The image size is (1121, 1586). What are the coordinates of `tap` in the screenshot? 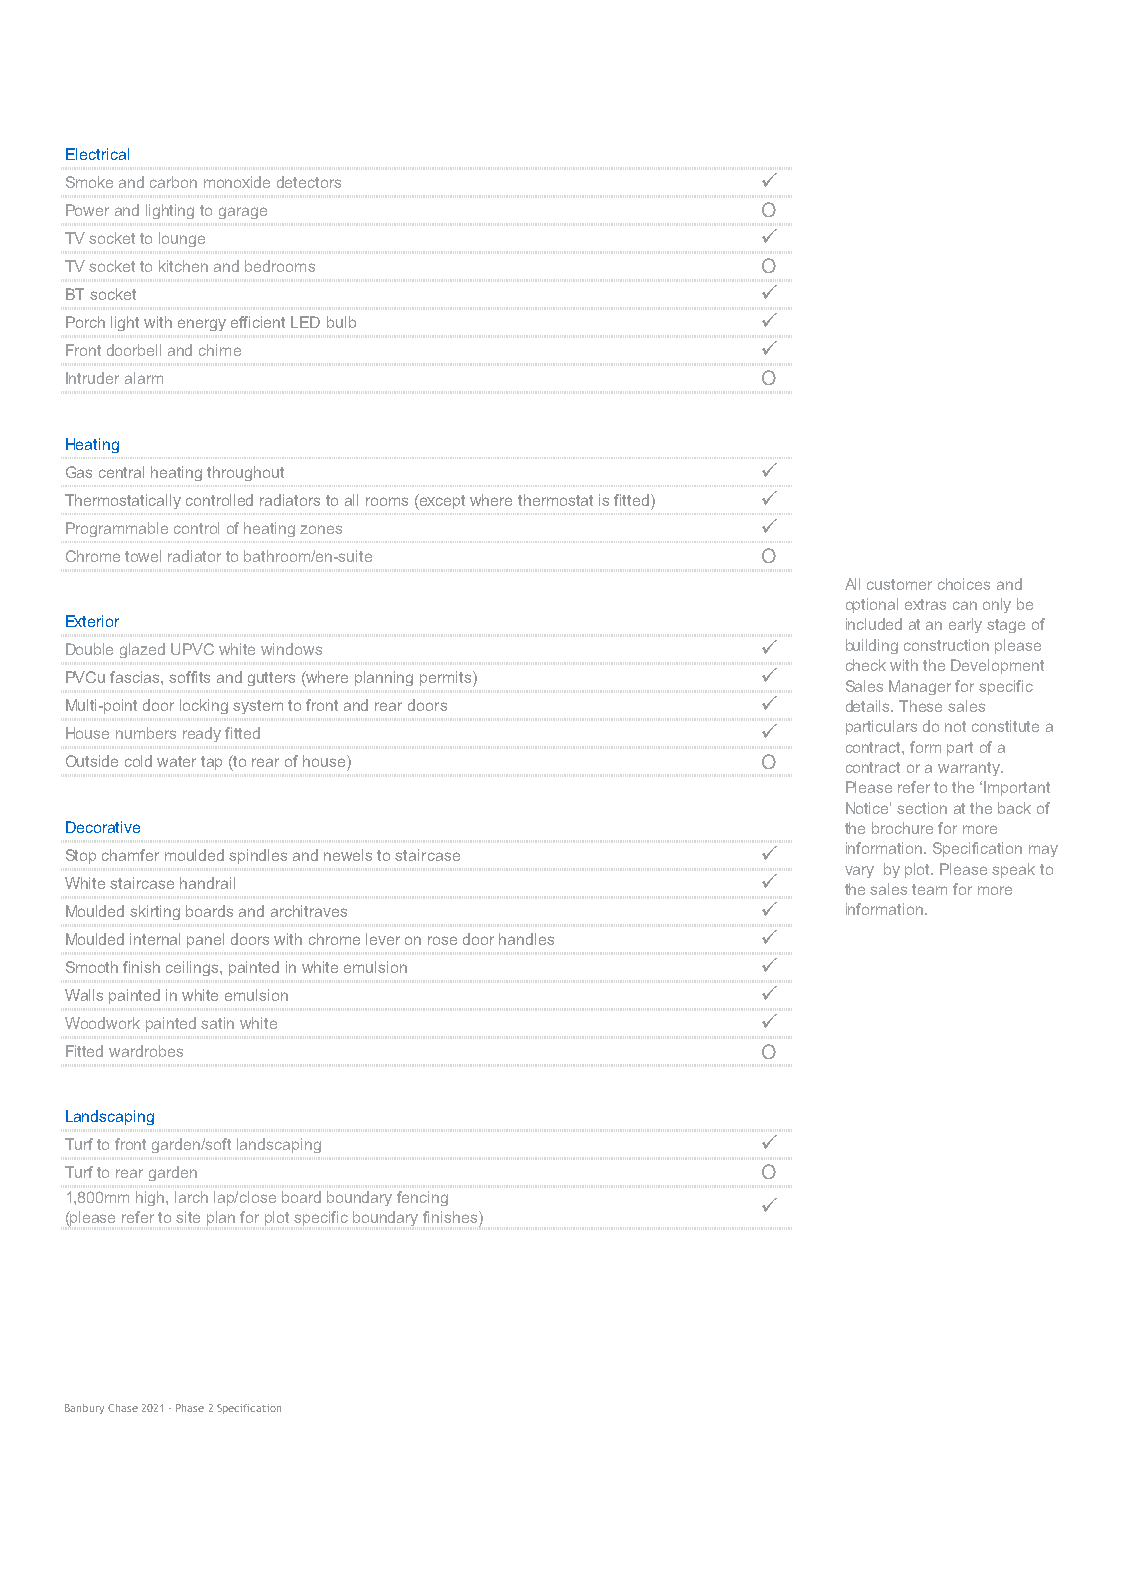 It's located at (211, 763).
